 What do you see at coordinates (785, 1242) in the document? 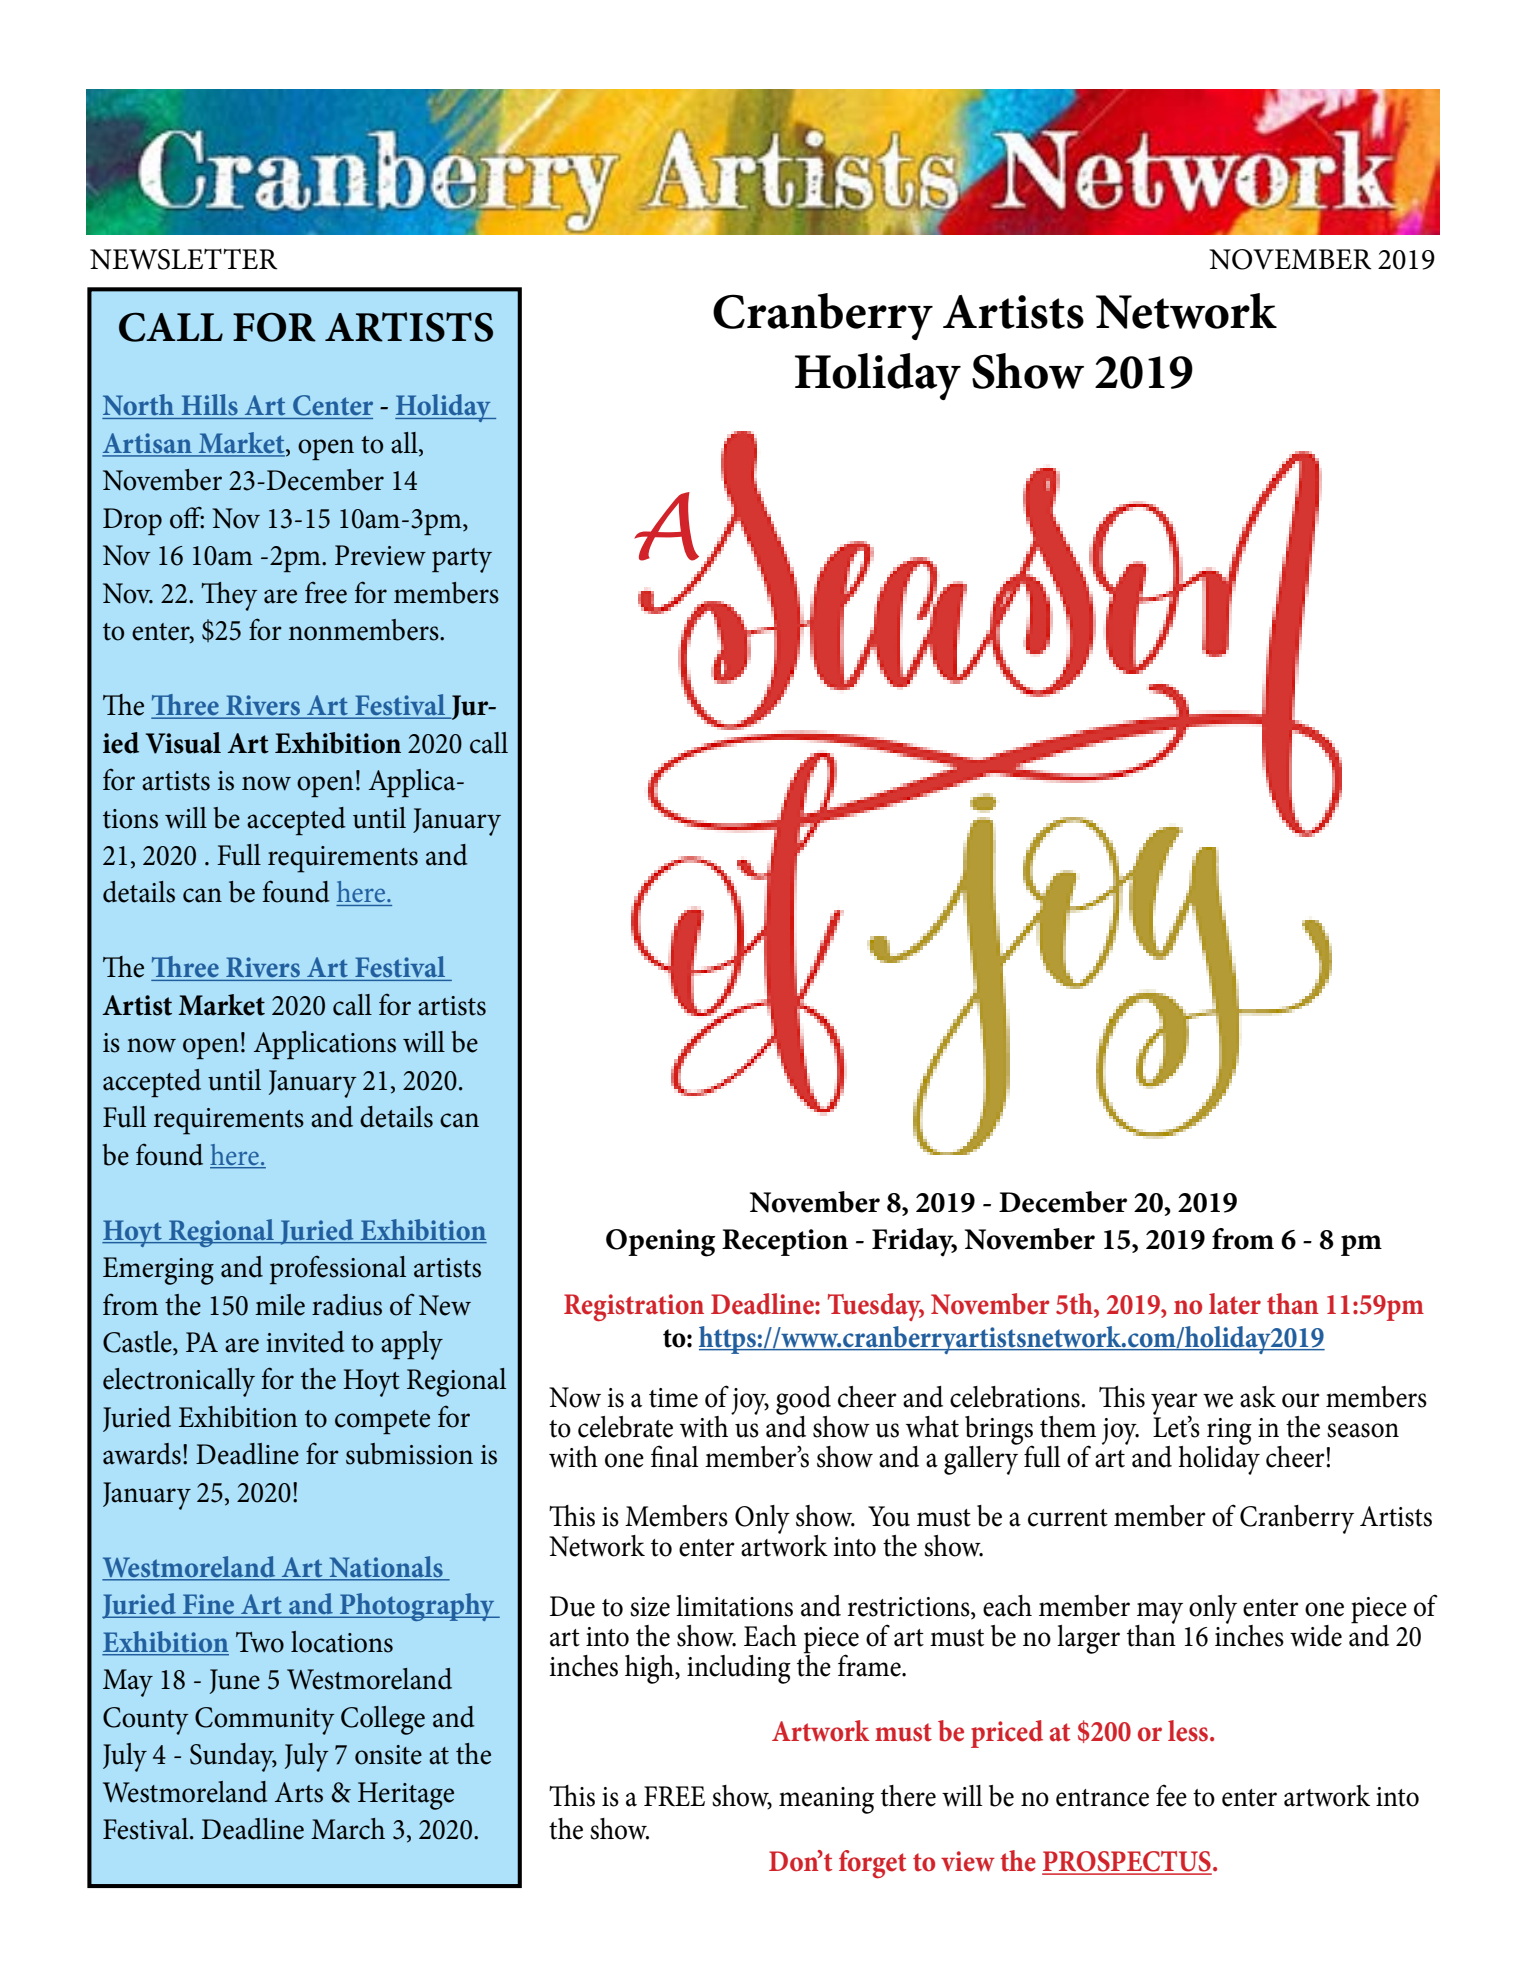
I see `Reception` at bounding box center [785, 1242].
